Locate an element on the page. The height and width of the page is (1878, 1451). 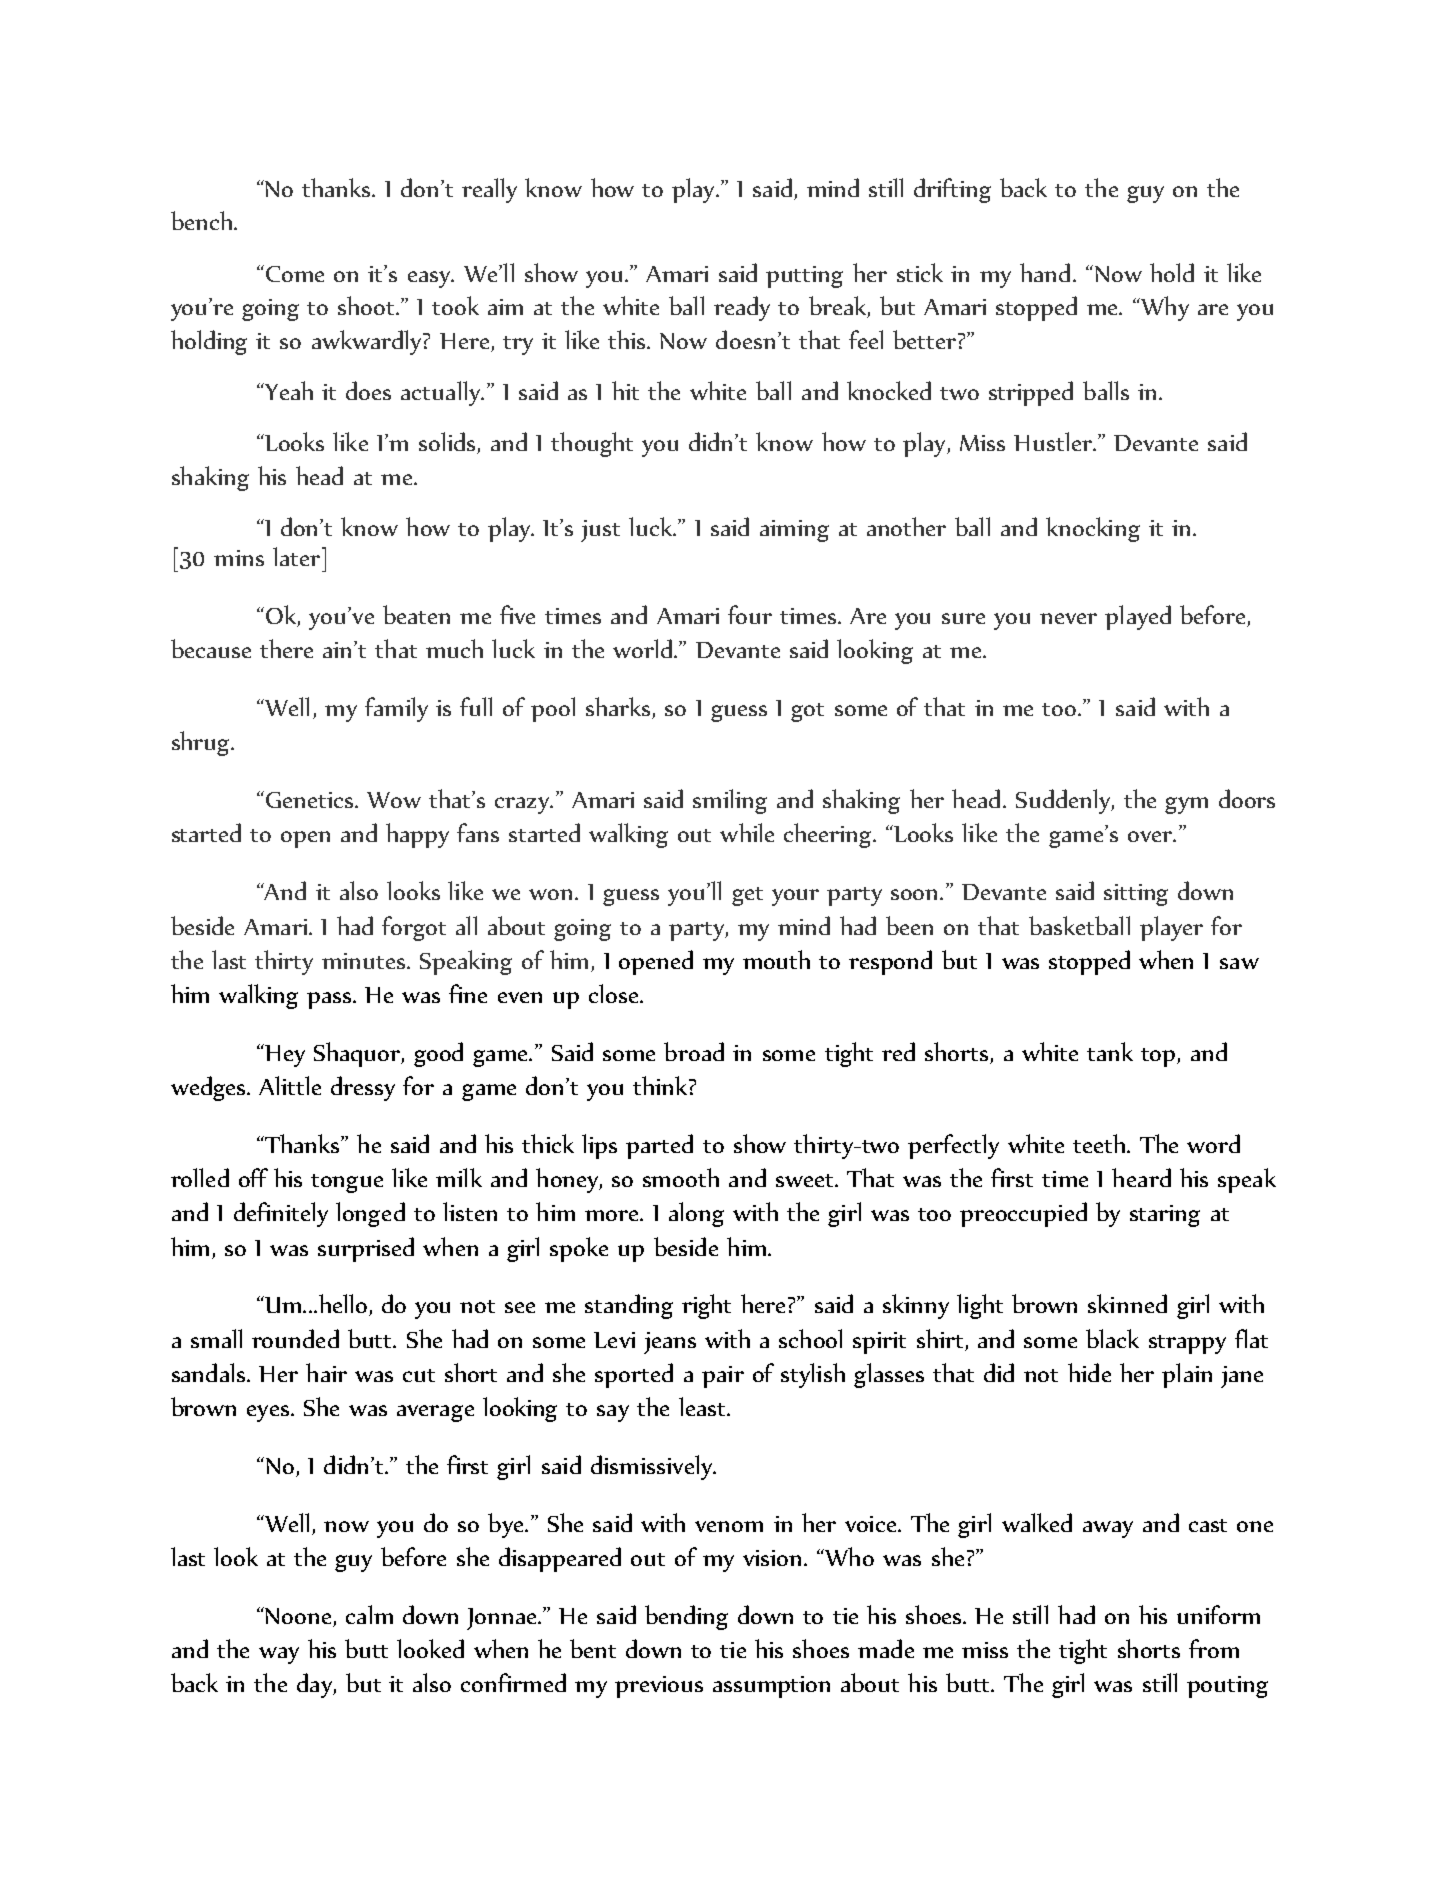
putting is located at coordinates (804, 277).
